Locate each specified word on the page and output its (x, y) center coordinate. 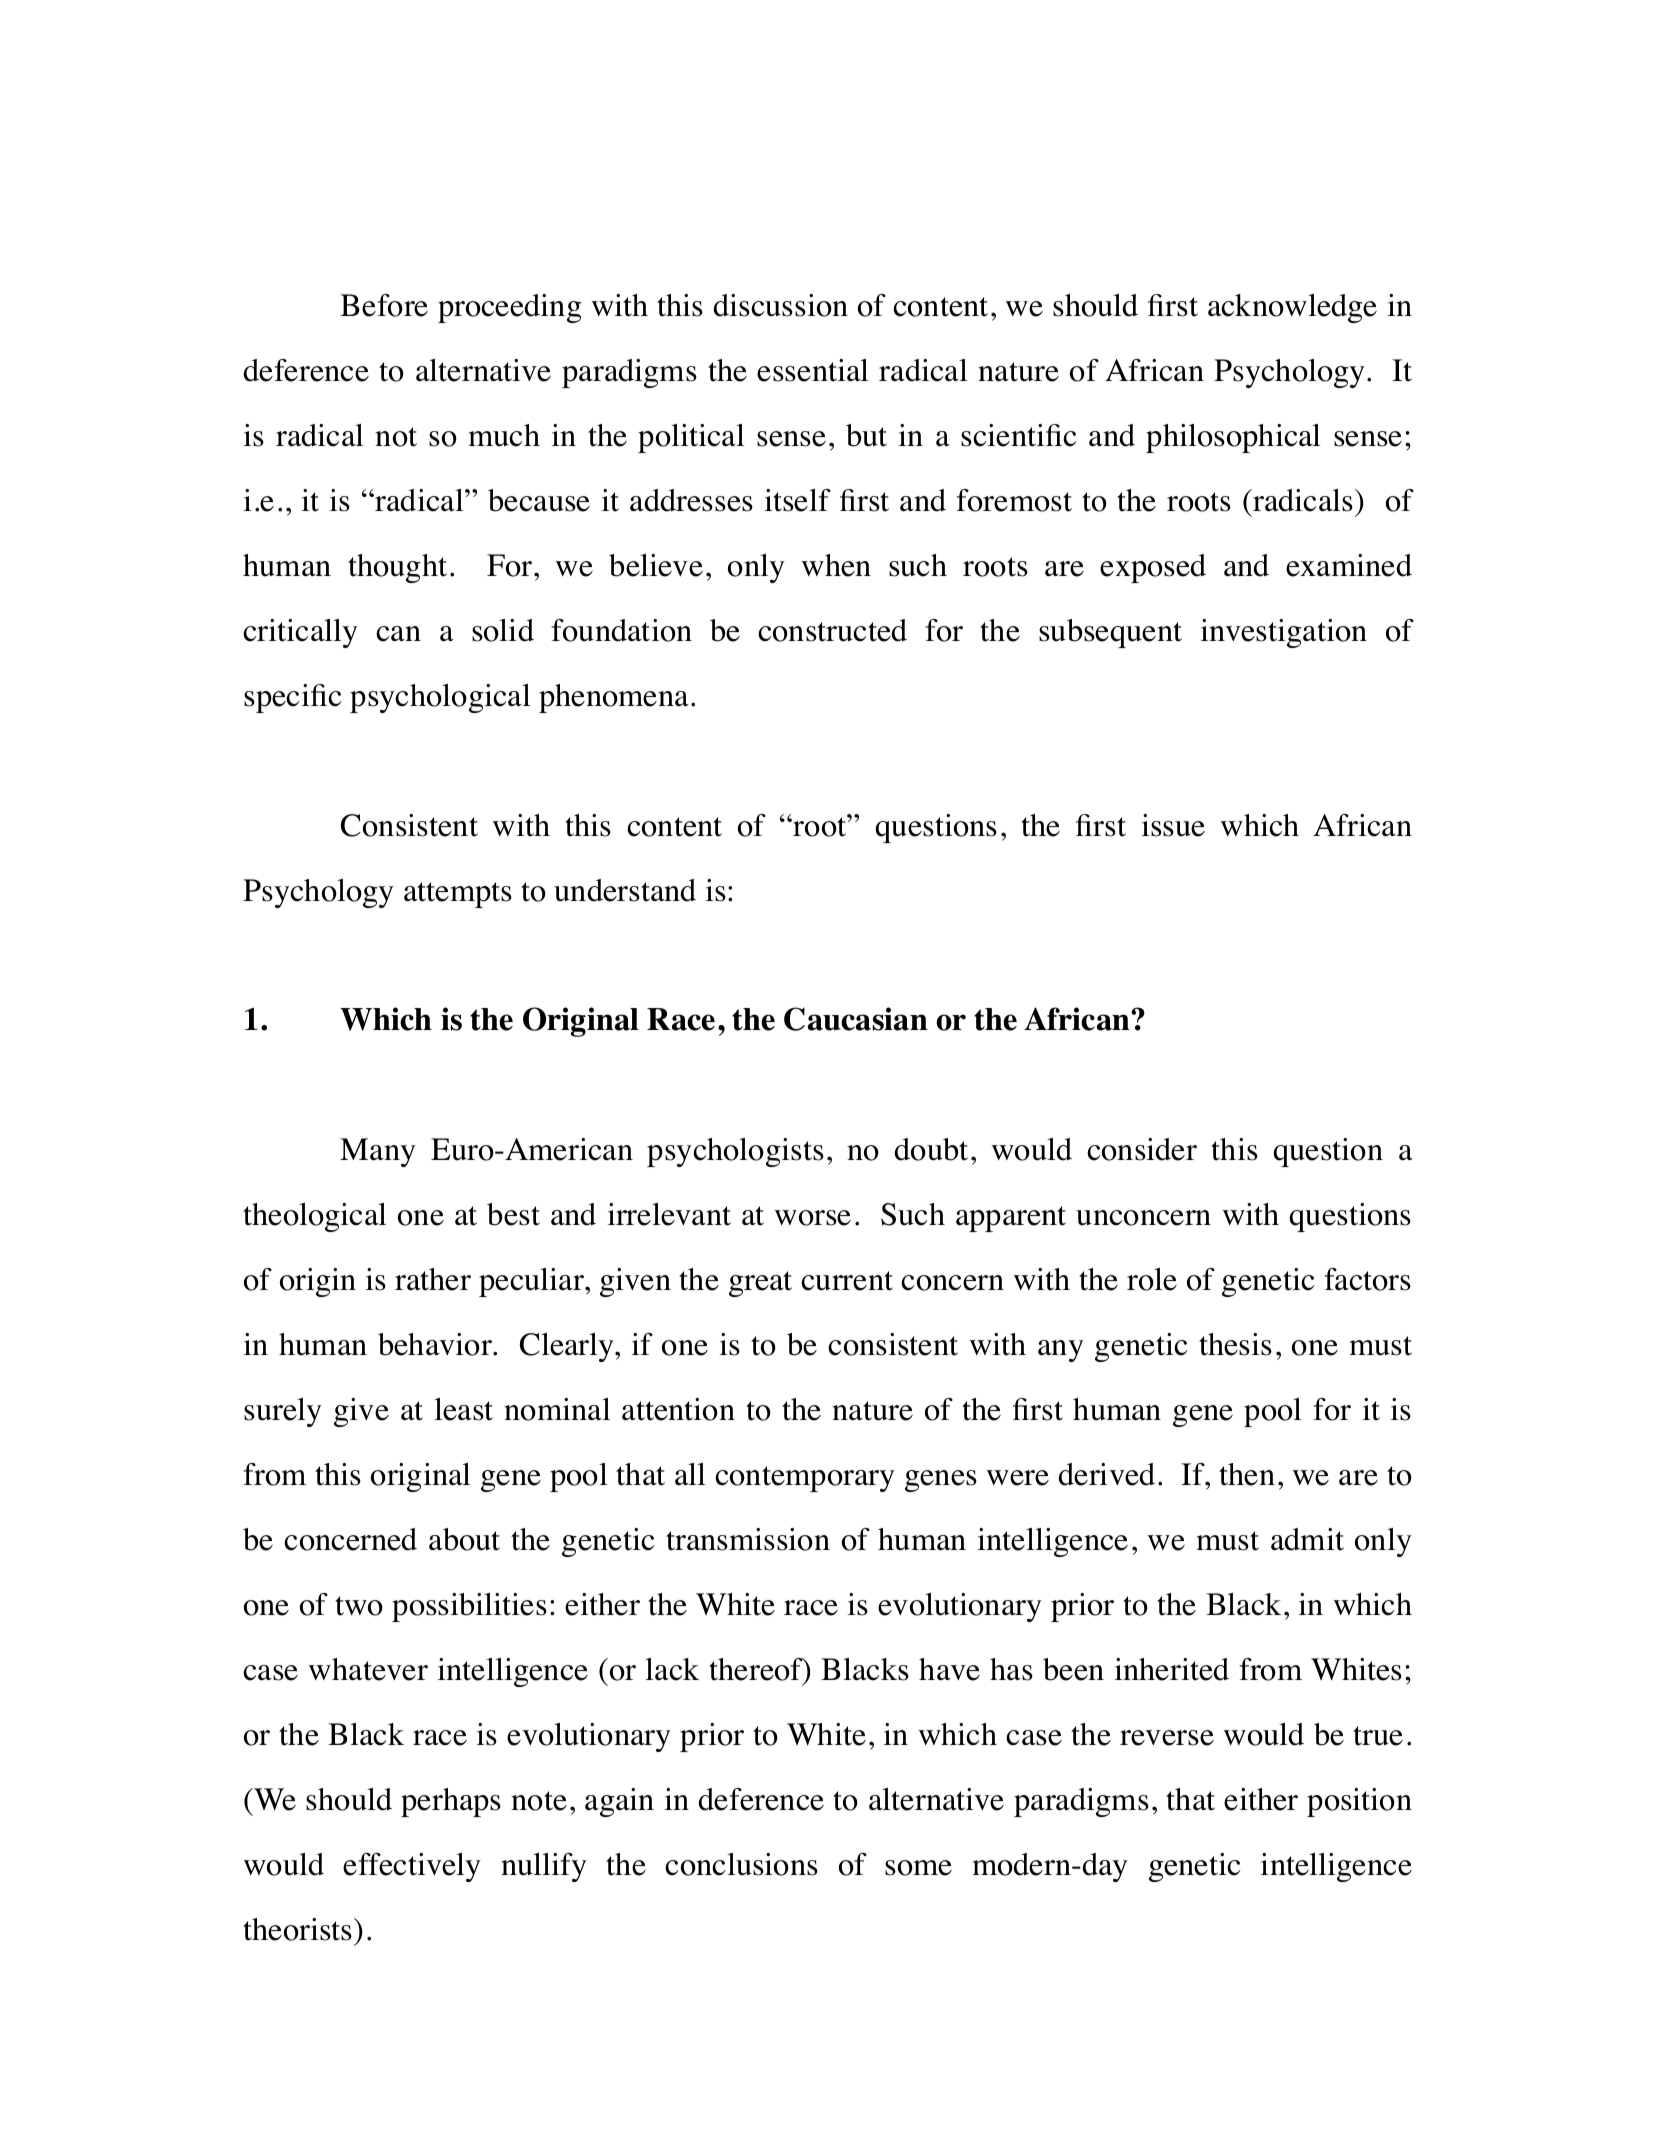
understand (625, 890)
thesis (1235, 1344)
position (1359, 1802)
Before (384, 305)
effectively (412, 1867)
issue (1173, 825)
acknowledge (1292, 308)
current (847, 1281)
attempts (458, 895)
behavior (436, 1344)
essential (812, 370)
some (918, 1868)
